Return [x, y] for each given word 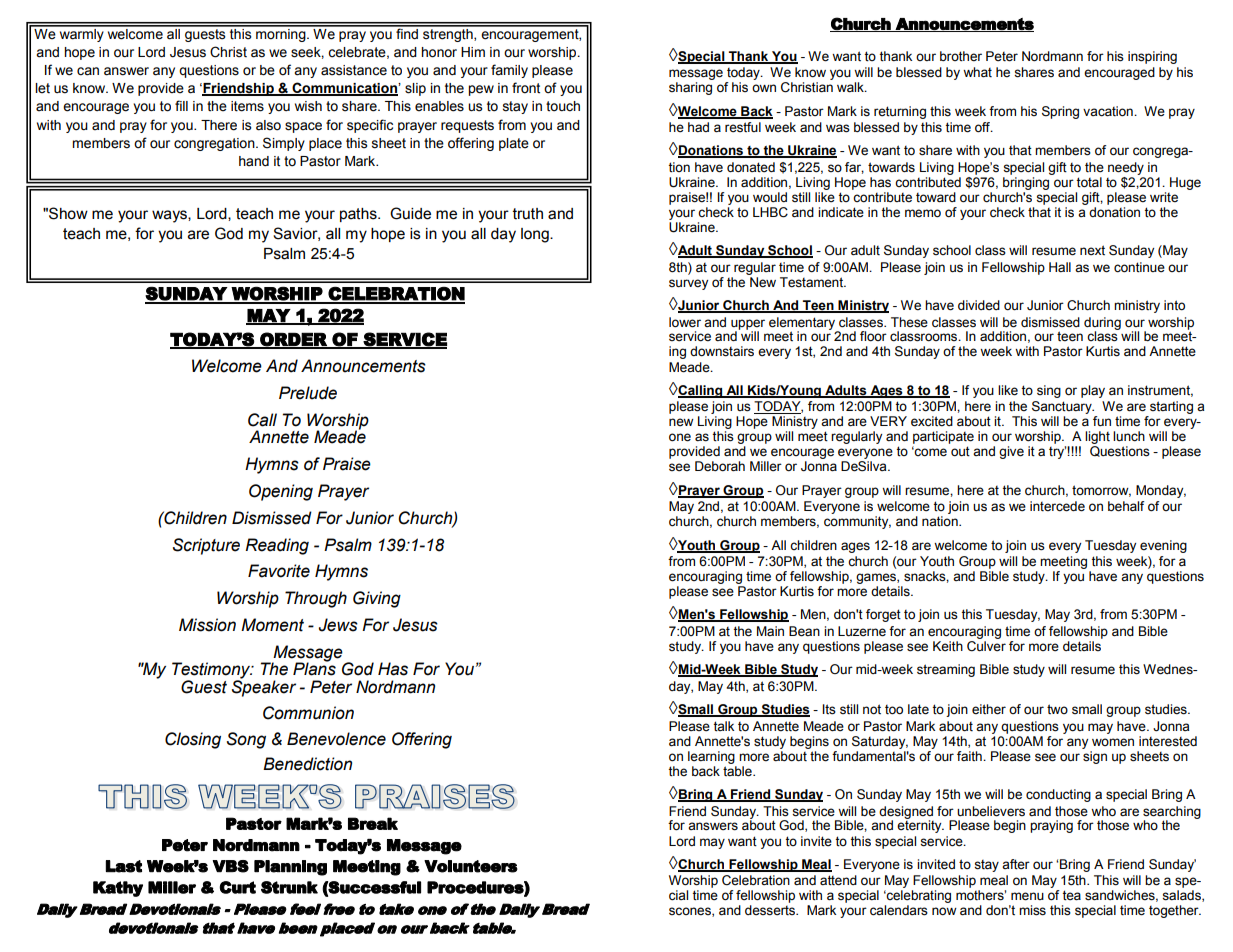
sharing [690, 88]
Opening [281, 492]
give [1011, 452]
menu [1027, 896]
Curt [237, 887]
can [88, 71]
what [977, 72]
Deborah [720, 466]
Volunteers [471, 866]
